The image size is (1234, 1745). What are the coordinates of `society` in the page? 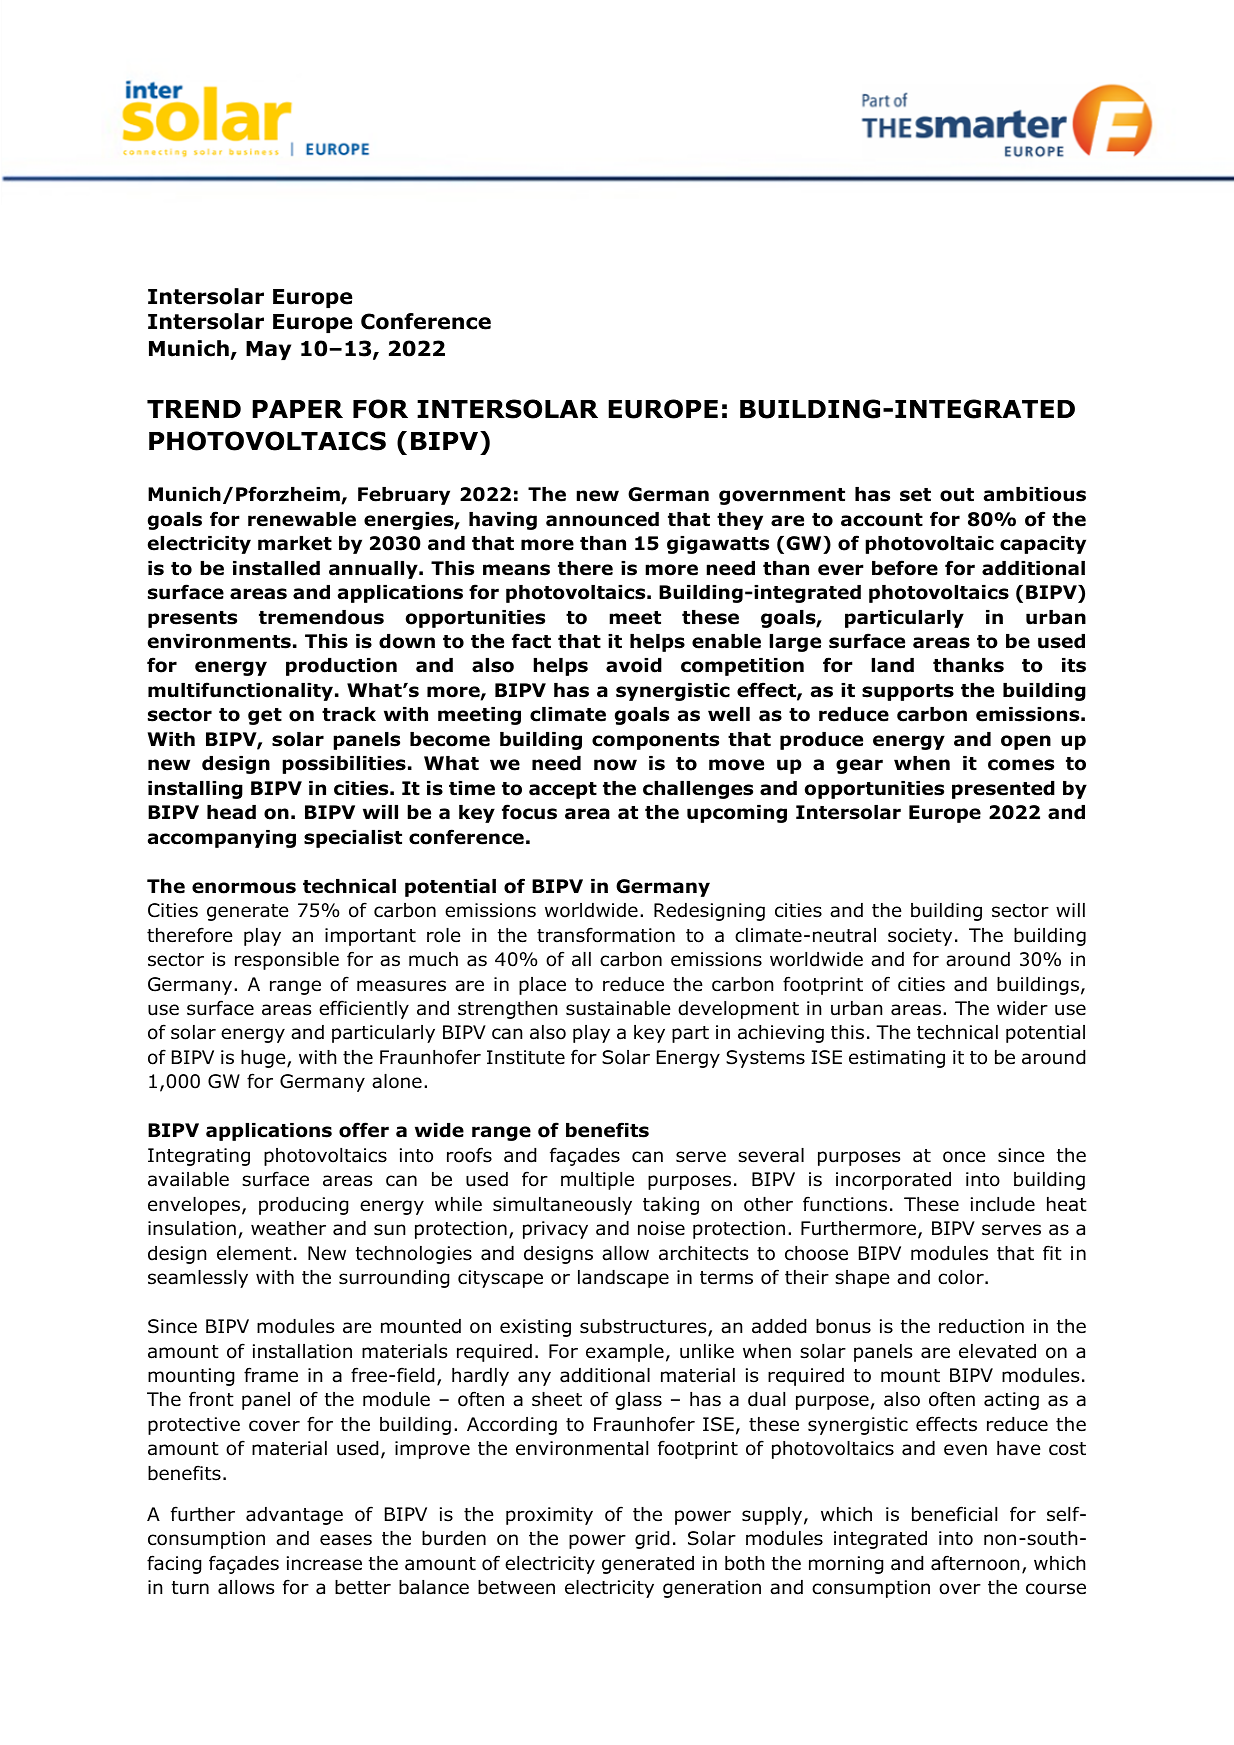 It's located at (920, 937).
